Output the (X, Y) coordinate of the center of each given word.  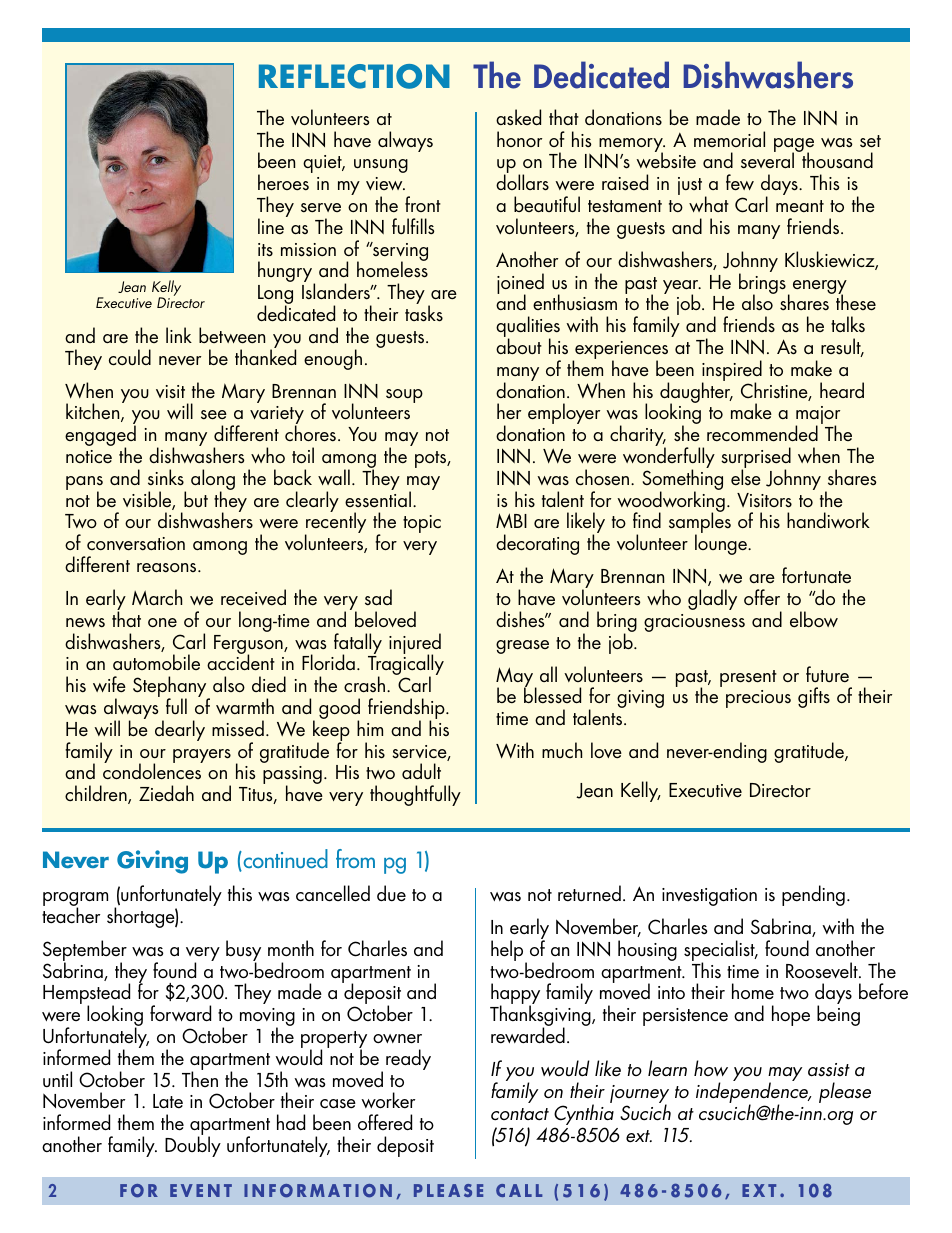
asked (518, 117)
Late (168, 1101)
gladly (712, 599)
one (162, 623)
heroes (283, 182)
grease (522, 647)
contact (520, 1114)
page (794, 146)
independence (753, 1094)
